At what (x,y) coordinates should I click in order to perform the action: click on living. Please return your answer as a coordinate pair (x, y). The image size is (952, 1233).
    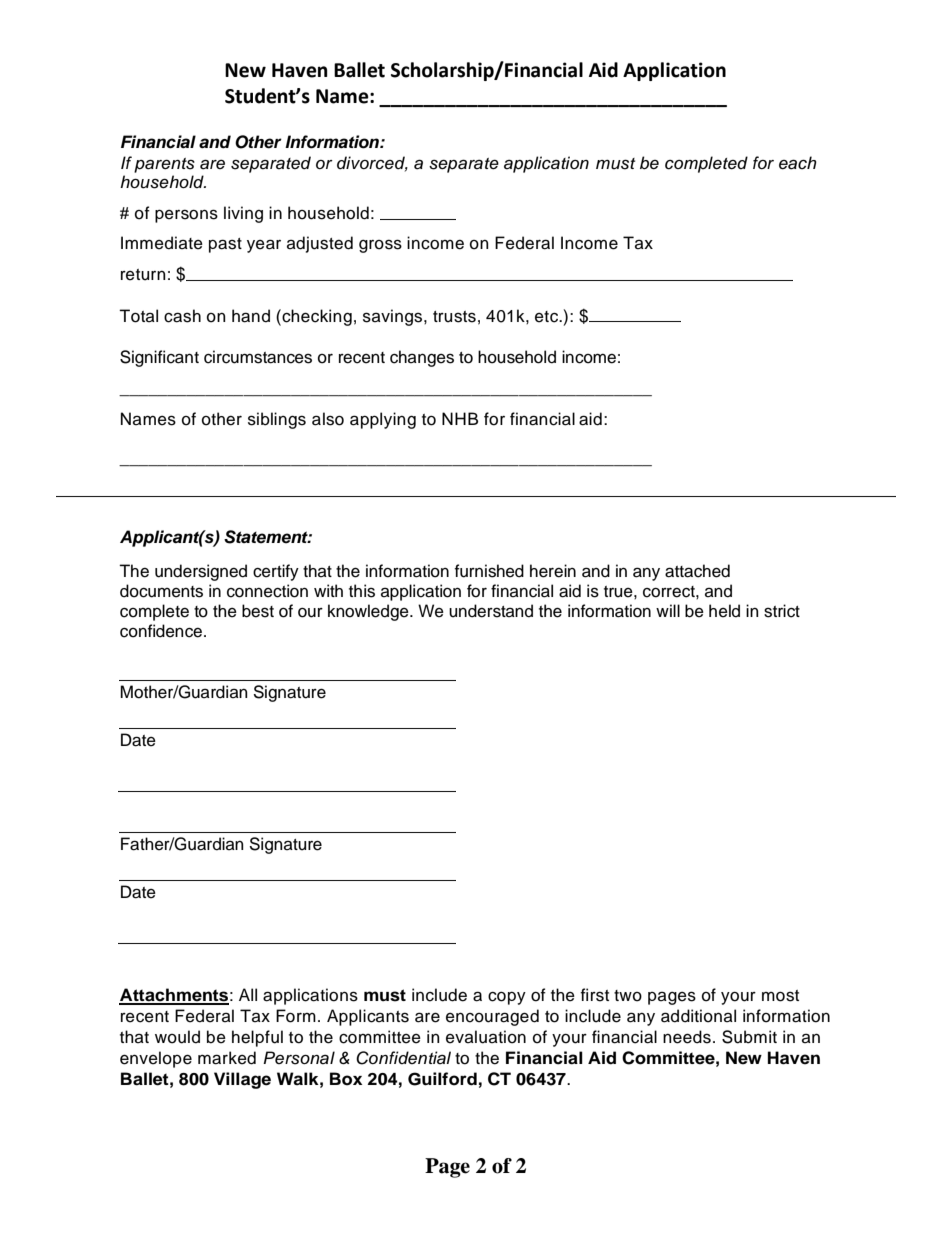
    Looking at the image, I should click on (243, 214).
